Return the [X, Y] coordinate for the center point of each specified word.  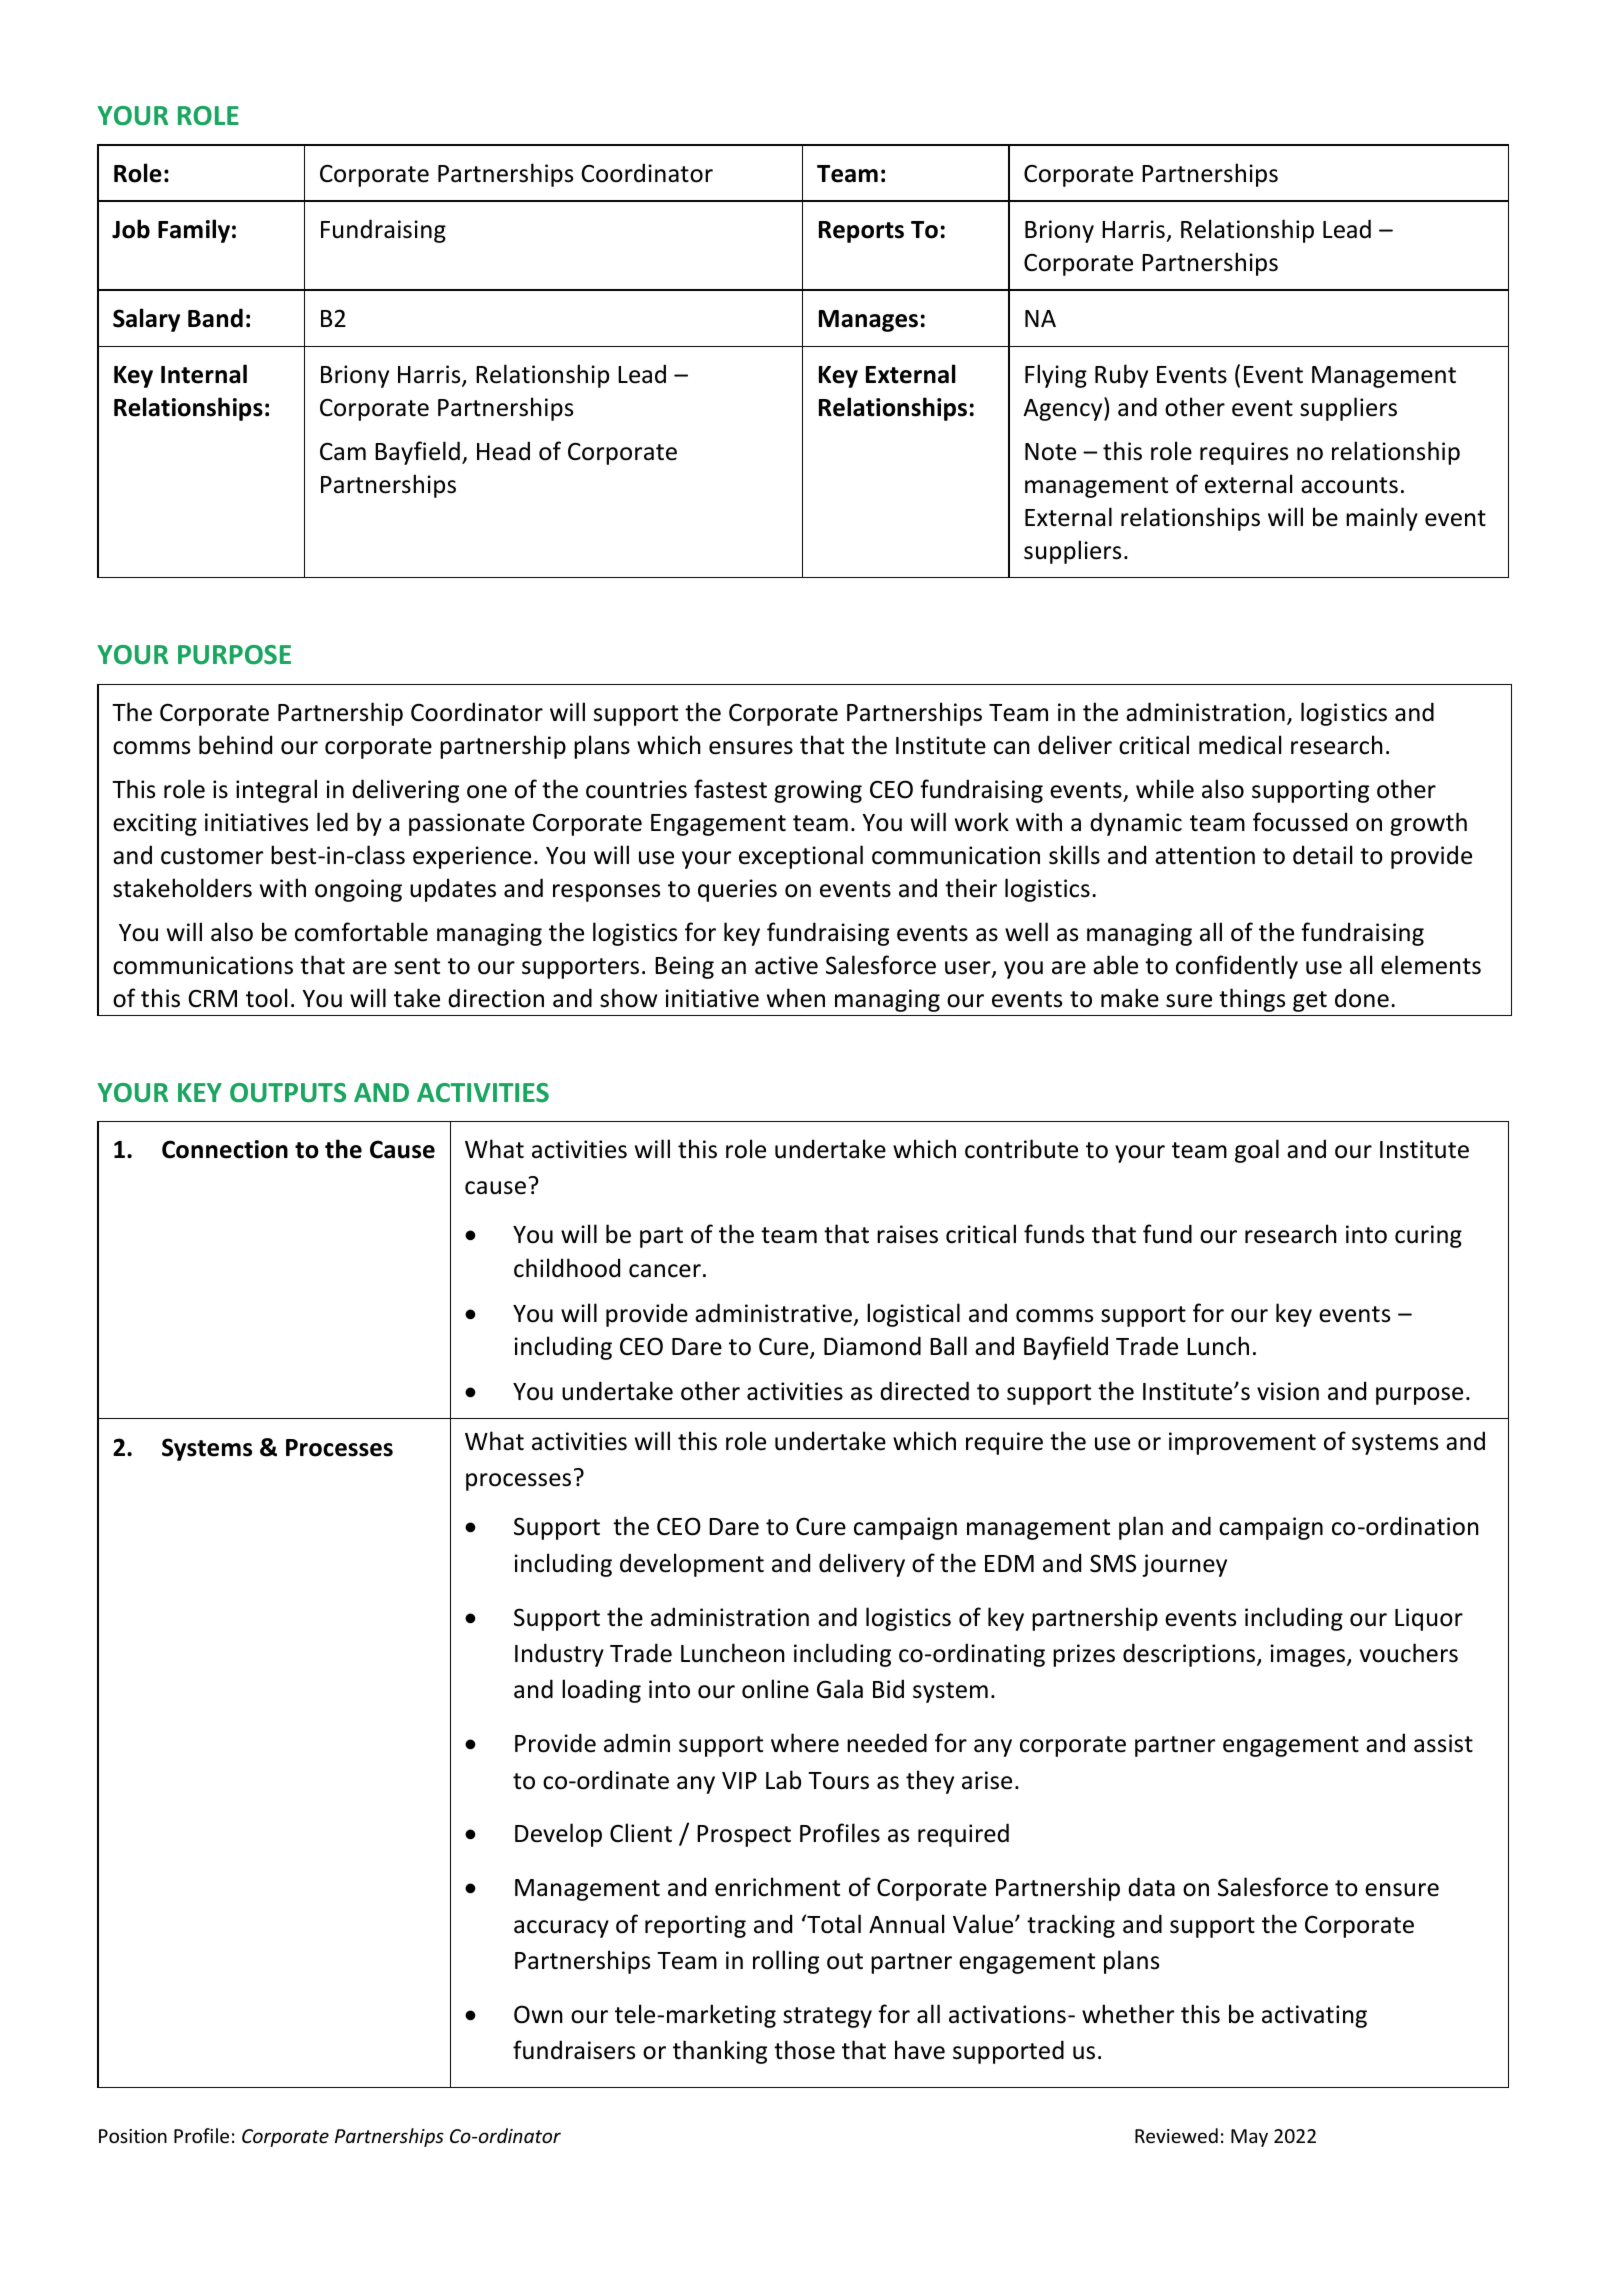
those [804, 2050]
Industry [559, 1655]
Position [133, 2136]
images [1309, 1655]
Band [215, 318]
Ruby [1121, 376]
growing [818, 791]
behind [235, 745]
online [775, 1689]
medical [1240, 745]
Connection [225, 1149]
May [1249, 2138]
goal [1257, 1151]
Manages [868, 321]
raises [907, 1234]
